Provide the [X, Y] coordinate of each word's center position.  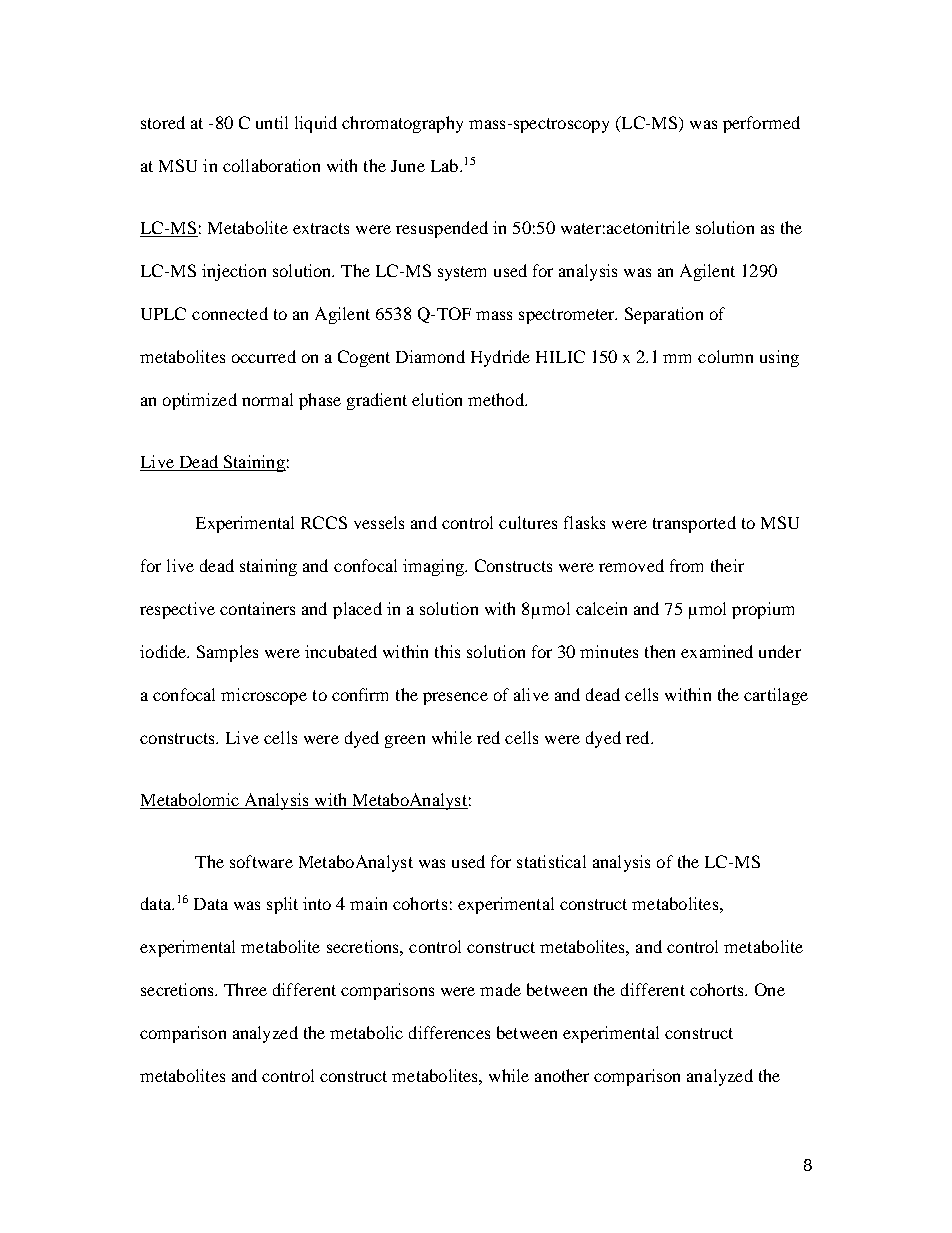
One [770, 989]
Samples [227, 653]
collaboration [271, 165]
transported [694, 524]
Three [245, 989]
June [408, 166]
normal [267, 399]
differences [449, 1032]
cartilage [776, 696]
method [497, 399]
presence [455, 698]
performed [761, 124]
